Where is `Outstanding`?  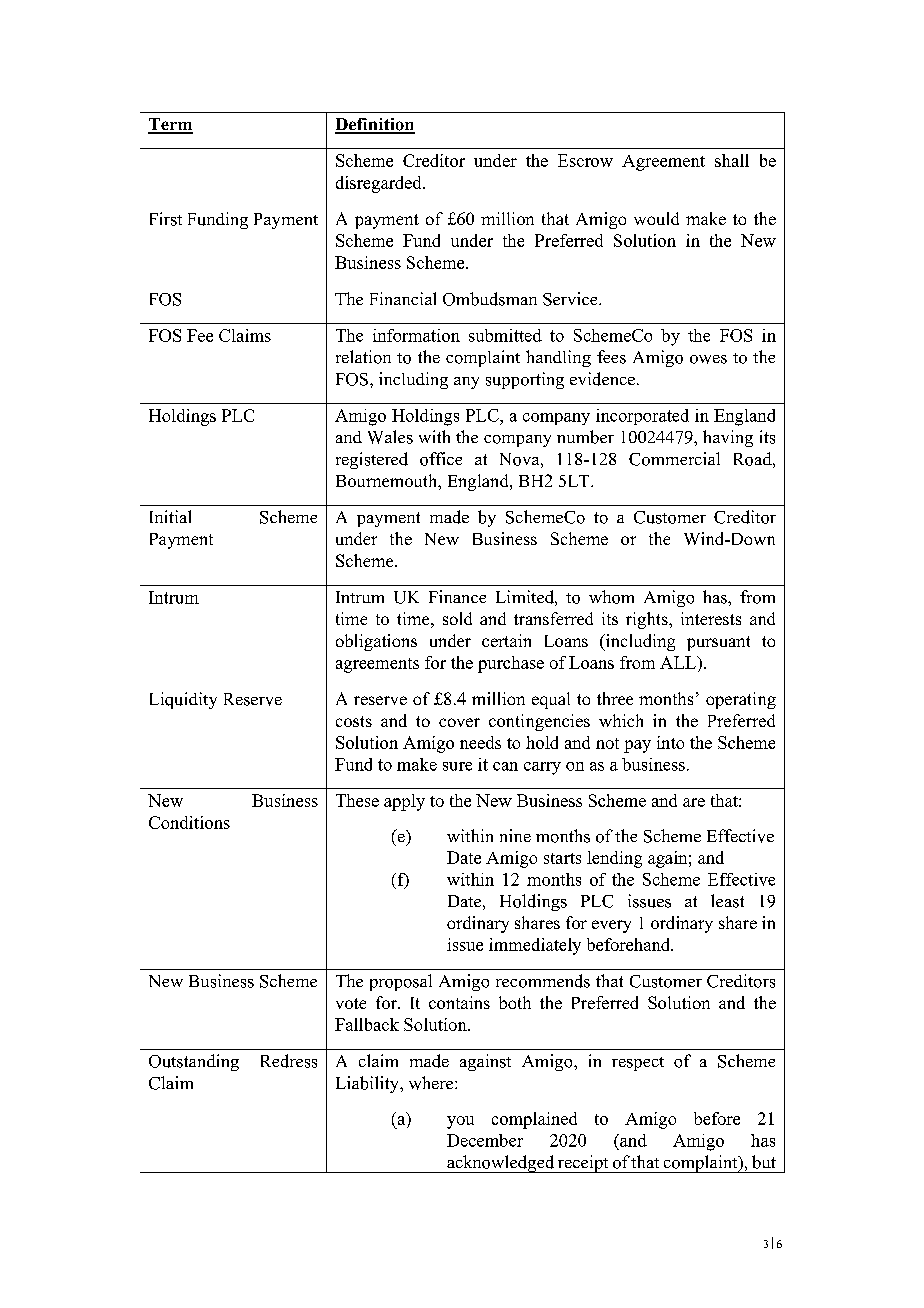
Outstanding is located at coordinates (194, 1062).
